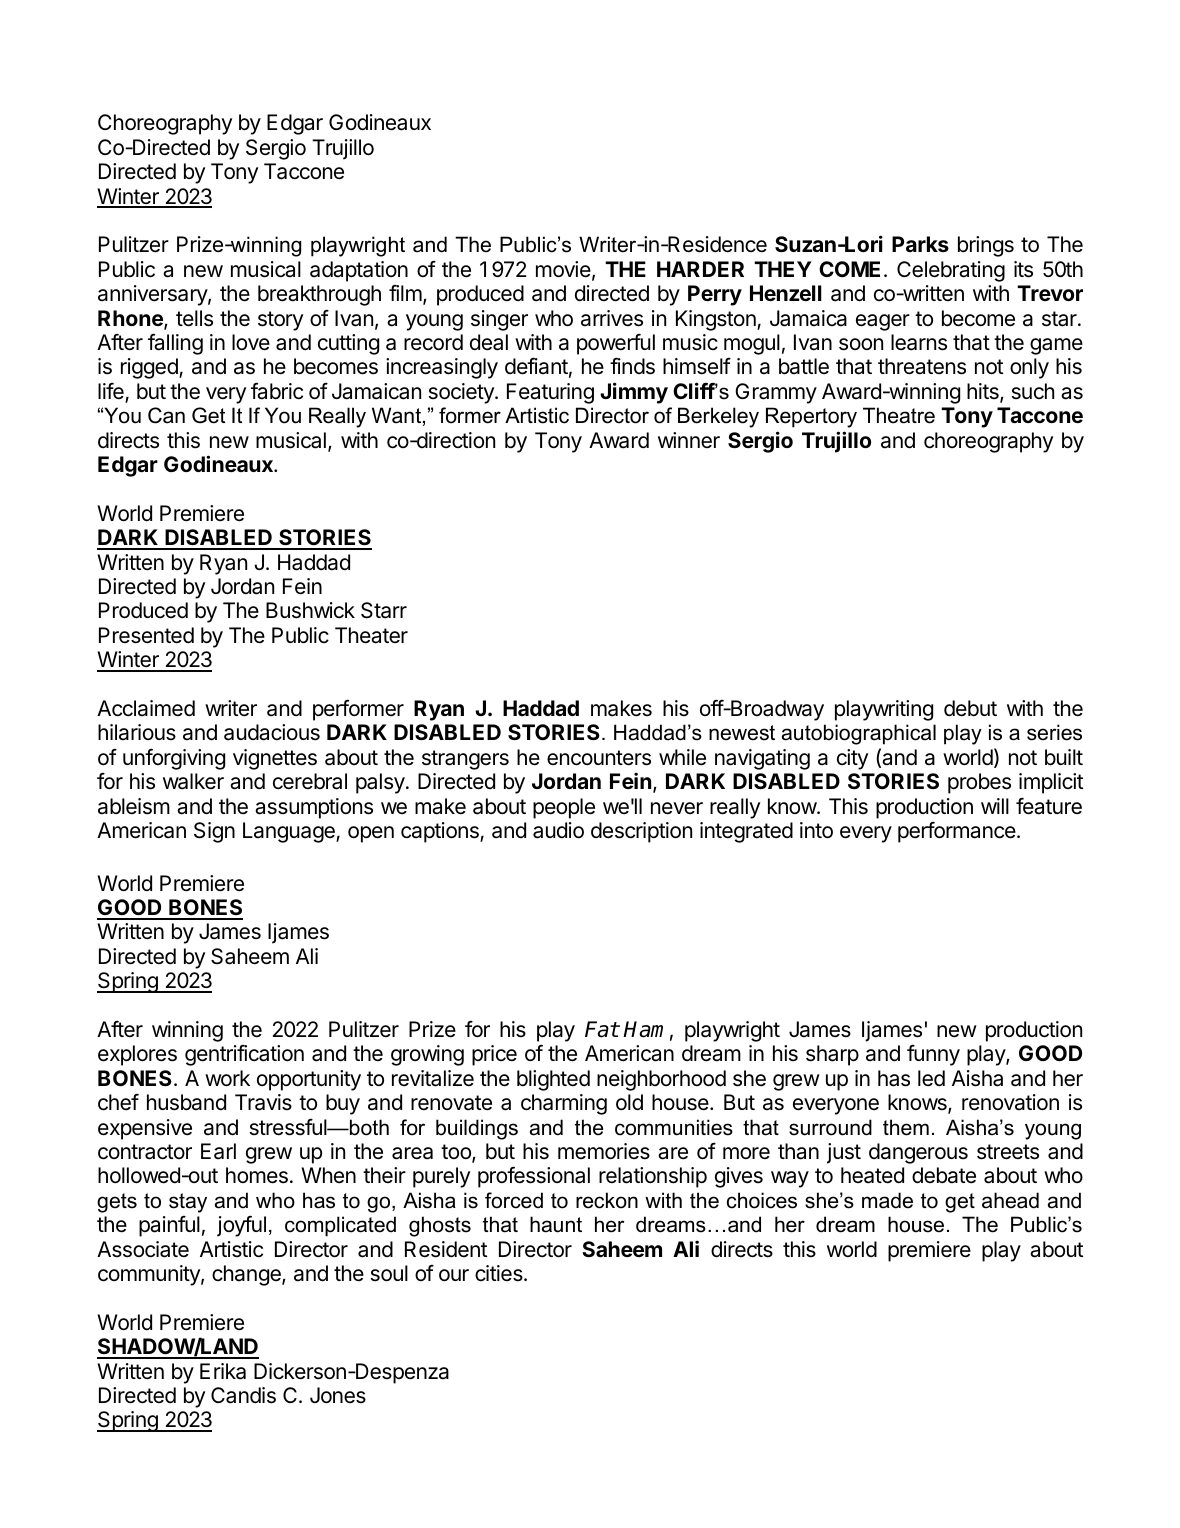  I want to click on audacious, so click(272, 732).
